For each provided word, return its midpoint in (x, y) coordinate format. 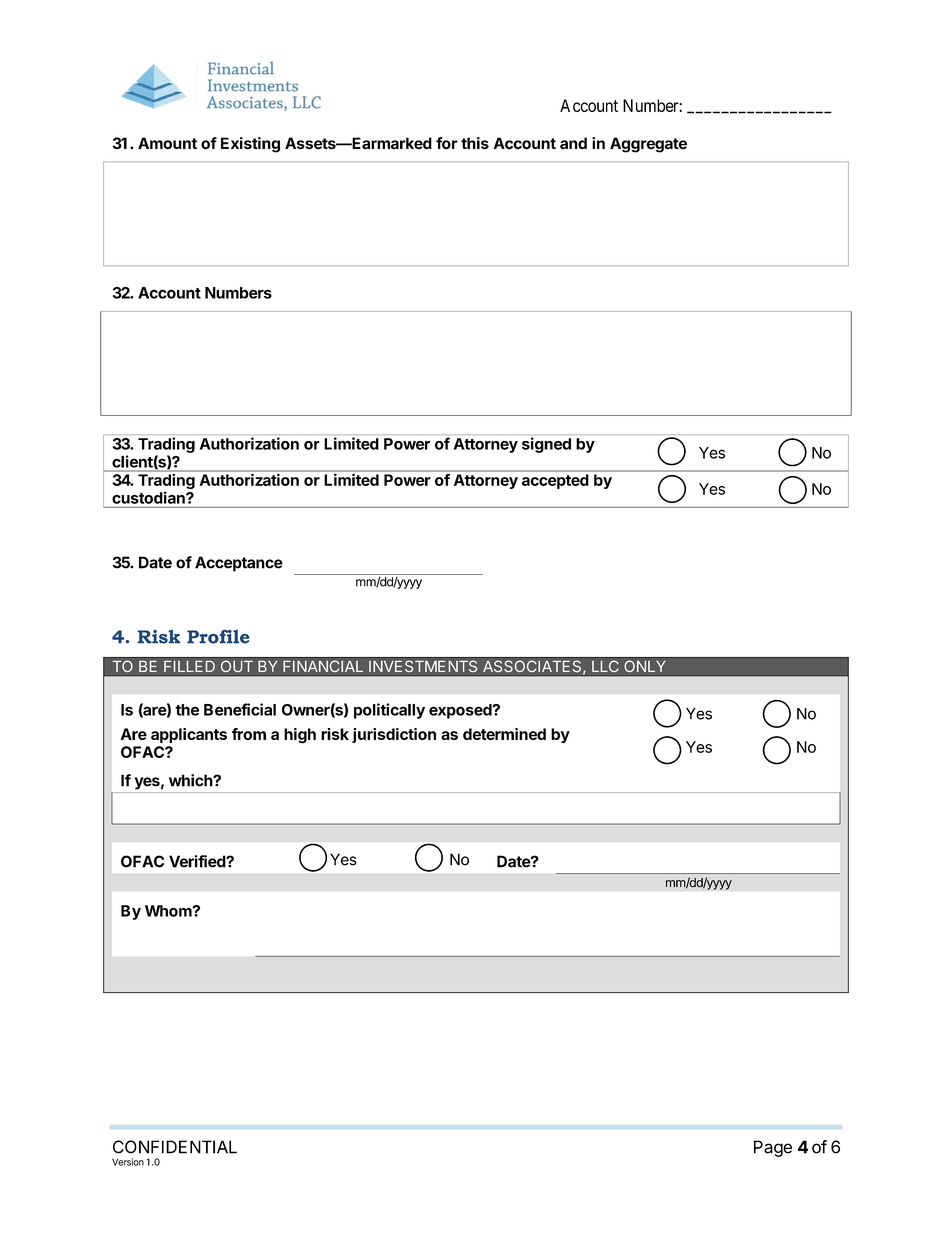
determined (504, 734)
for (447, 143)
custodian (149, 497)
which (191, 780)
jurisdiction (394, 735)
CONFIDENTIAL (175, 1147)
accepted (555, 481)
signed (546, 445)
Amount (167, 143)
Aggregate (648, 145)
